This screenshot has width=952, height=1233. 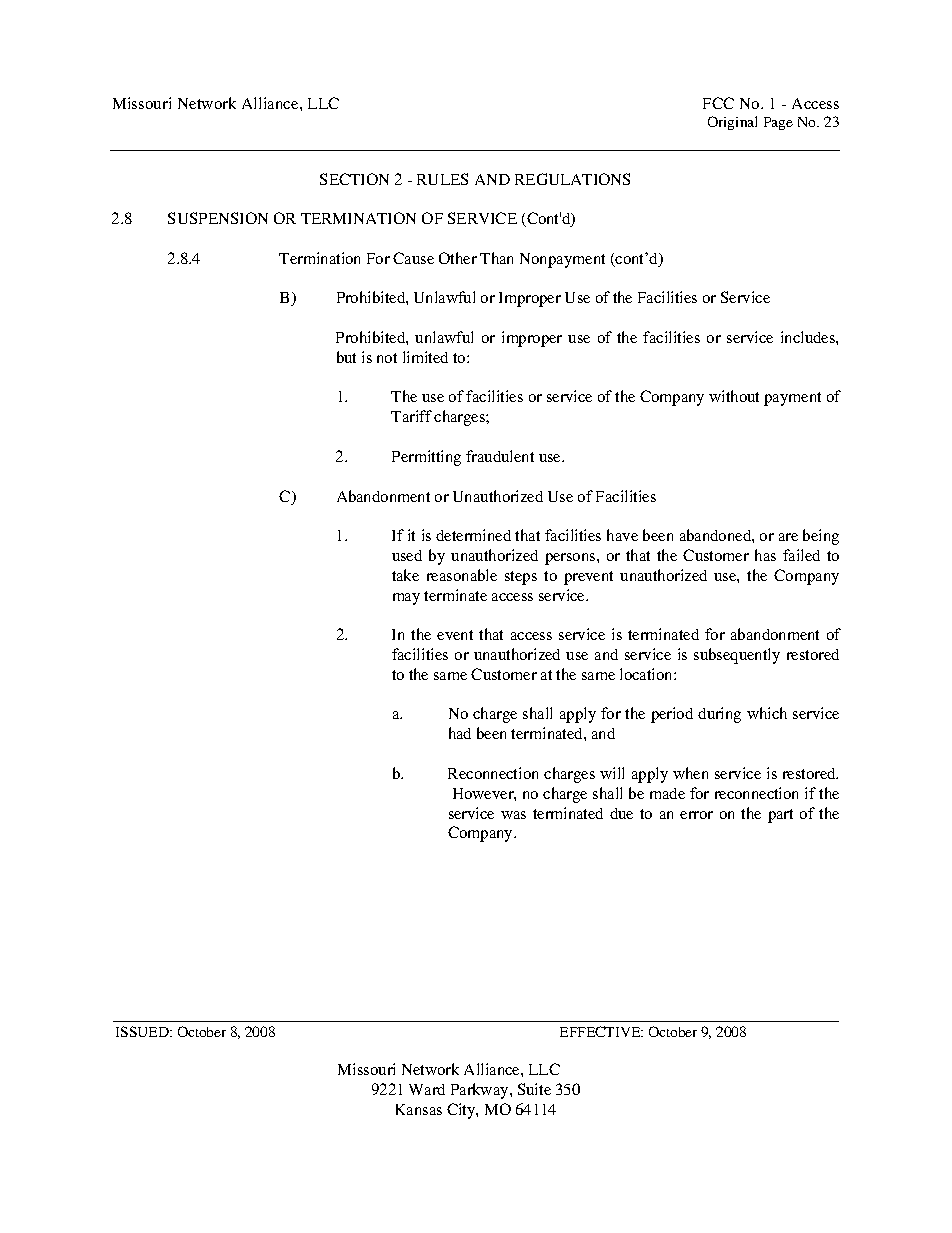 What do you see at coordinates (442, 179) in the screenshot?
I see `RULES` at bounding box center [442, 179].
